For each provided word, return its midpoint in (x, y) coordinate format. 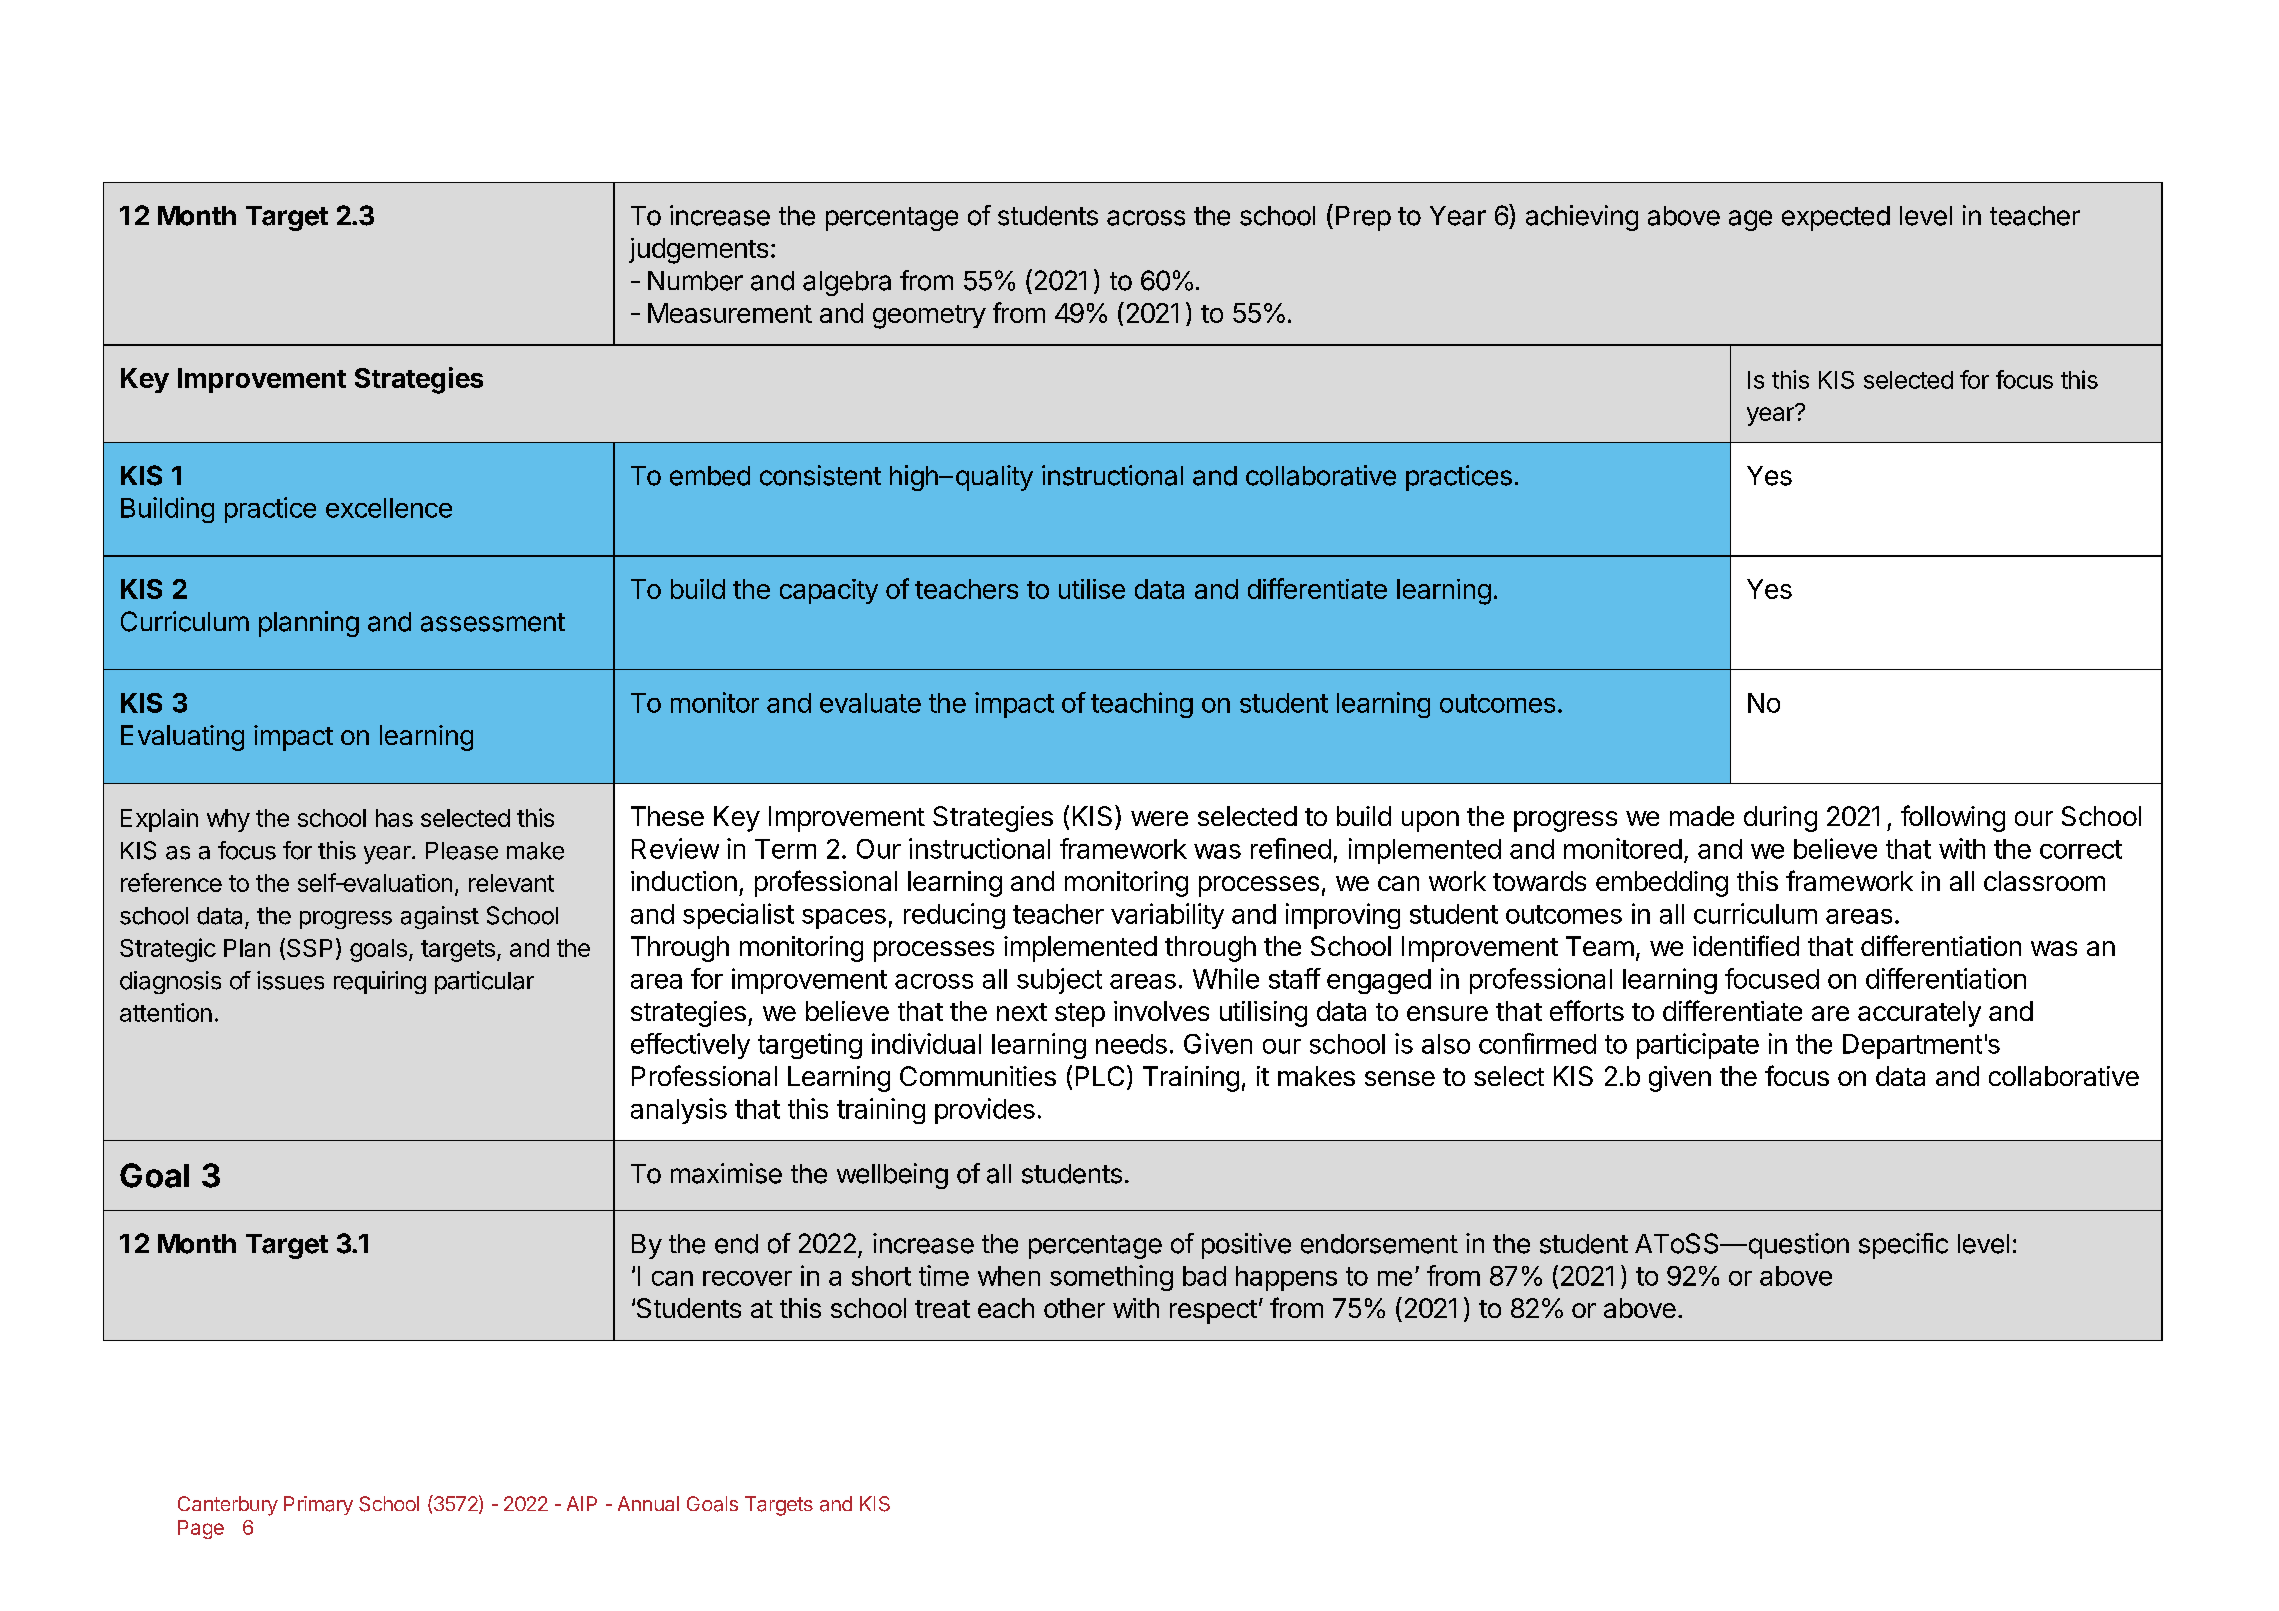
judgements (698, 251)
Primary (318, 1505)
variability (1167, 916)
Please (462, 851)
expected (1836, 218)
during (1780, 819)
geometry (929, 317)
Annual (648, 1503)
